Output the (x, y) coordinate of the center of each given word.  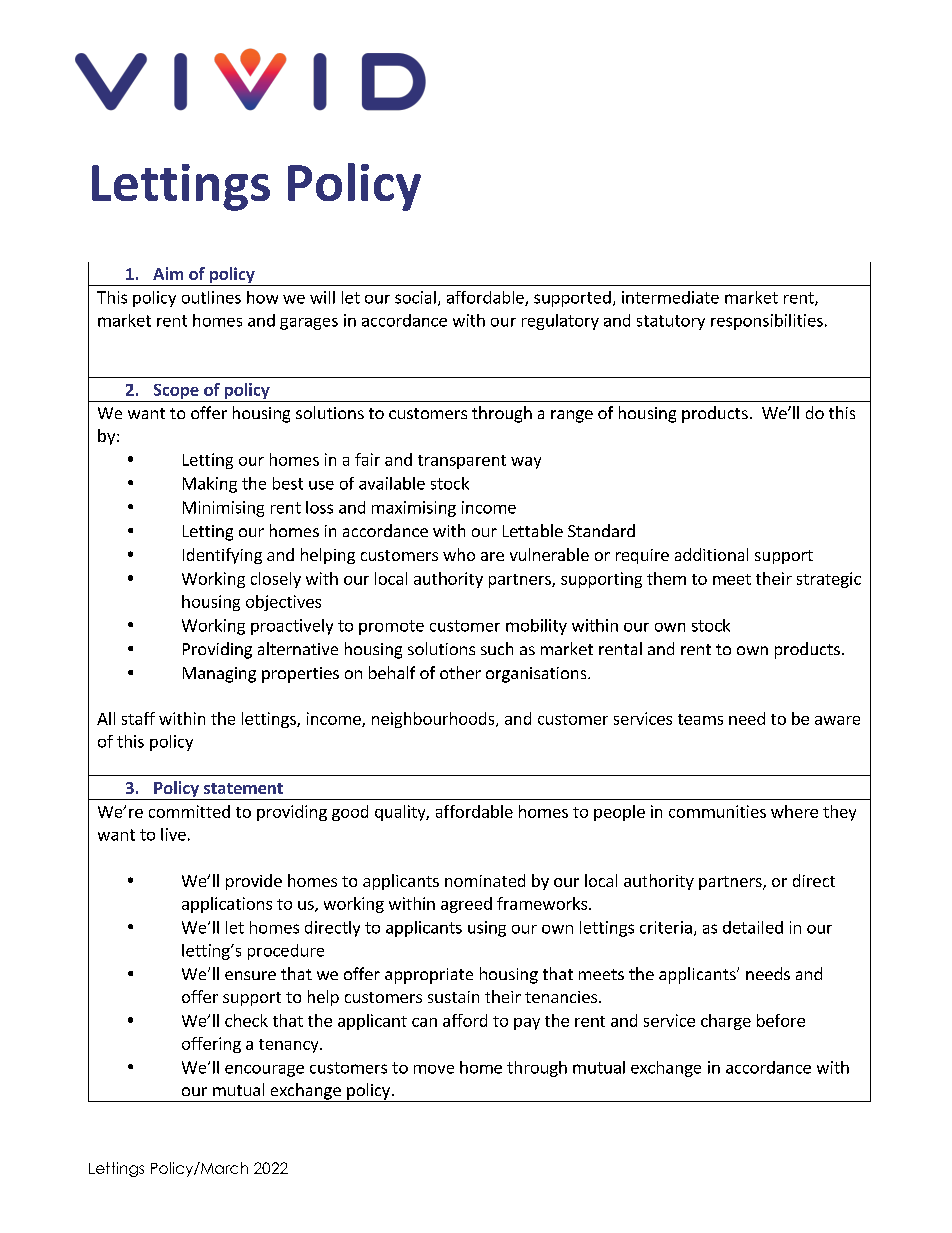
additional (711, 554)
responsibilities (767, 322)
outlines (211, 297)
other (460, 672)
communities (717, 811)
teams (700, 719)
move (434, 1069)
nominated (485, 880)
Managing (219, 675)
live (173, 834)
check (246, 1020)
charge (726, 1022)
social (415, 297)
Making (210, 485)
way (526, 463)
